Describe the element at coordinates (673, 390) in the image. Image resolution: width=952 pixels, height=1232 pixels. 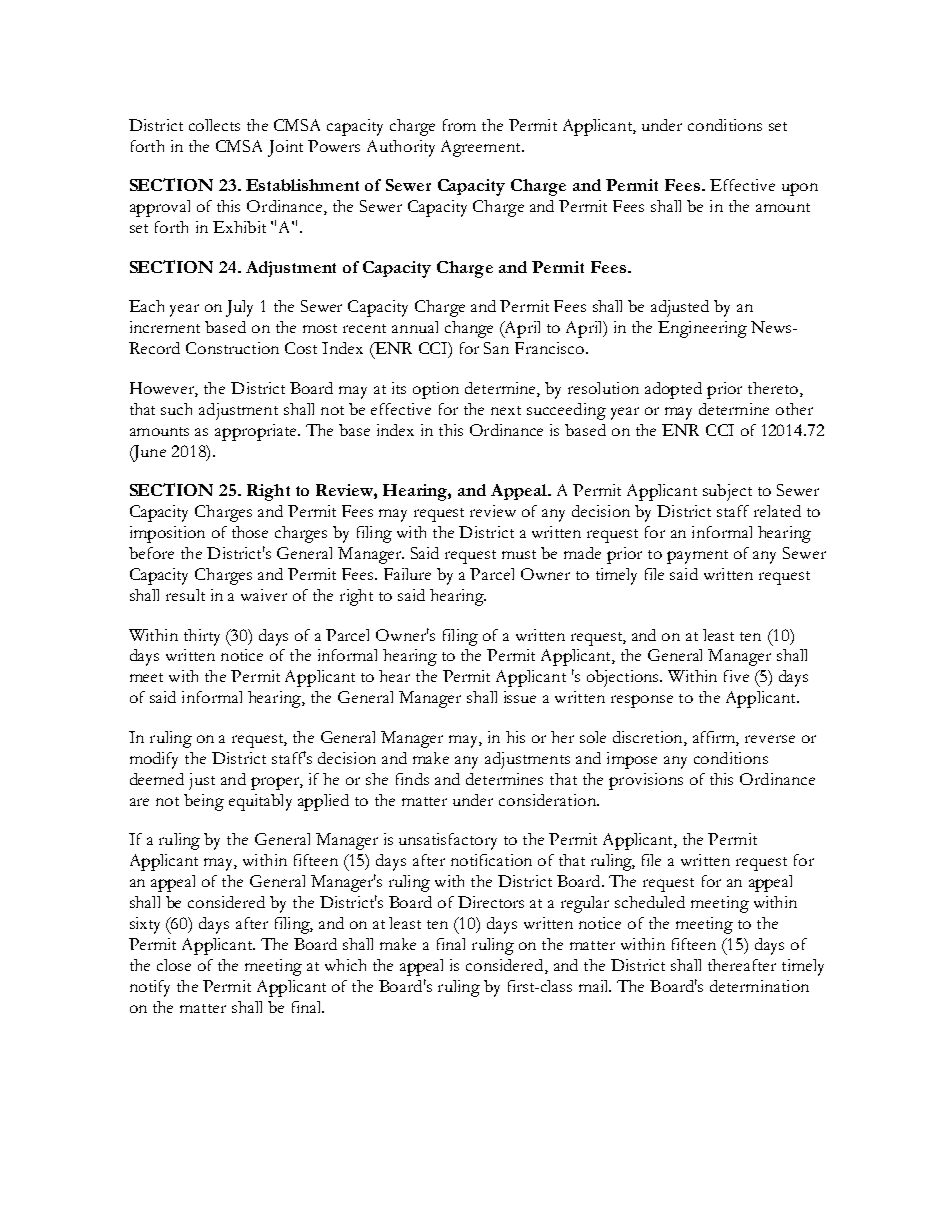
I see `adopted` at that location.
